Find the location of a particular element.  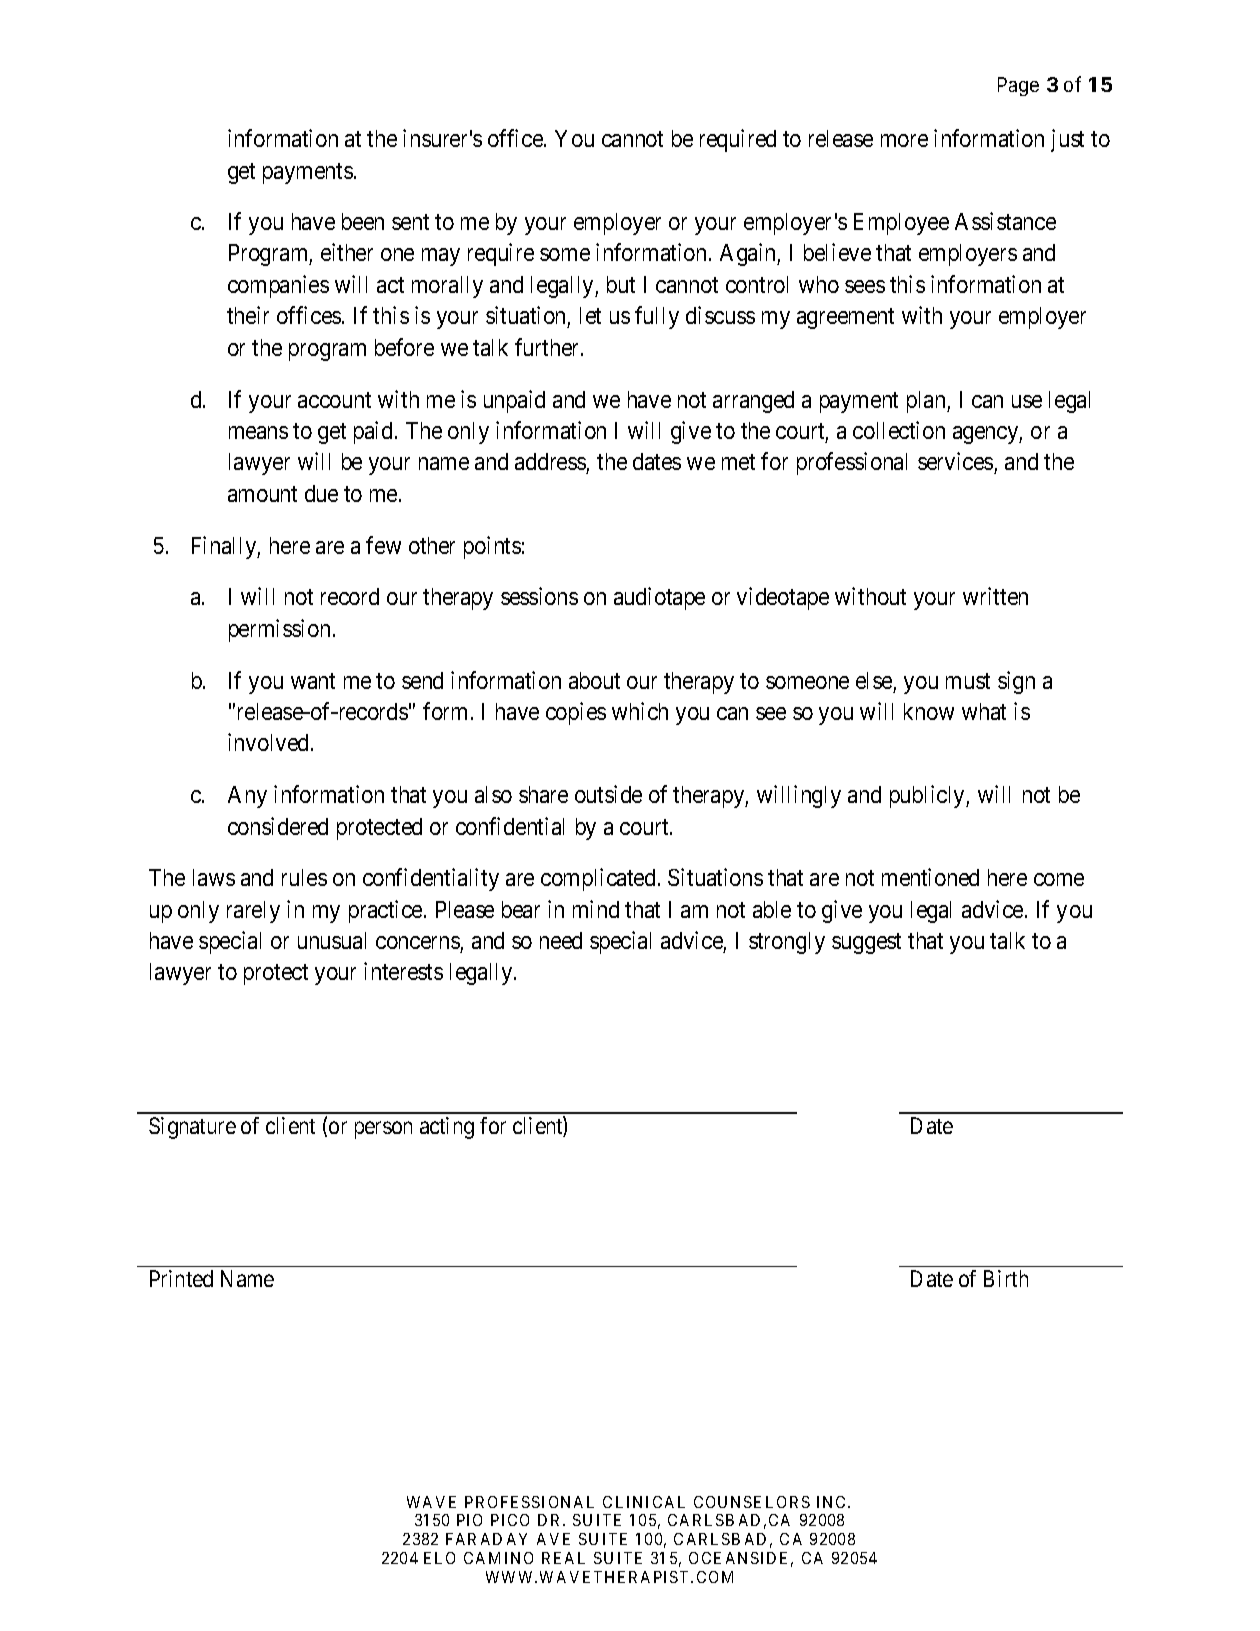

but is located at coordinates (621, 284).
